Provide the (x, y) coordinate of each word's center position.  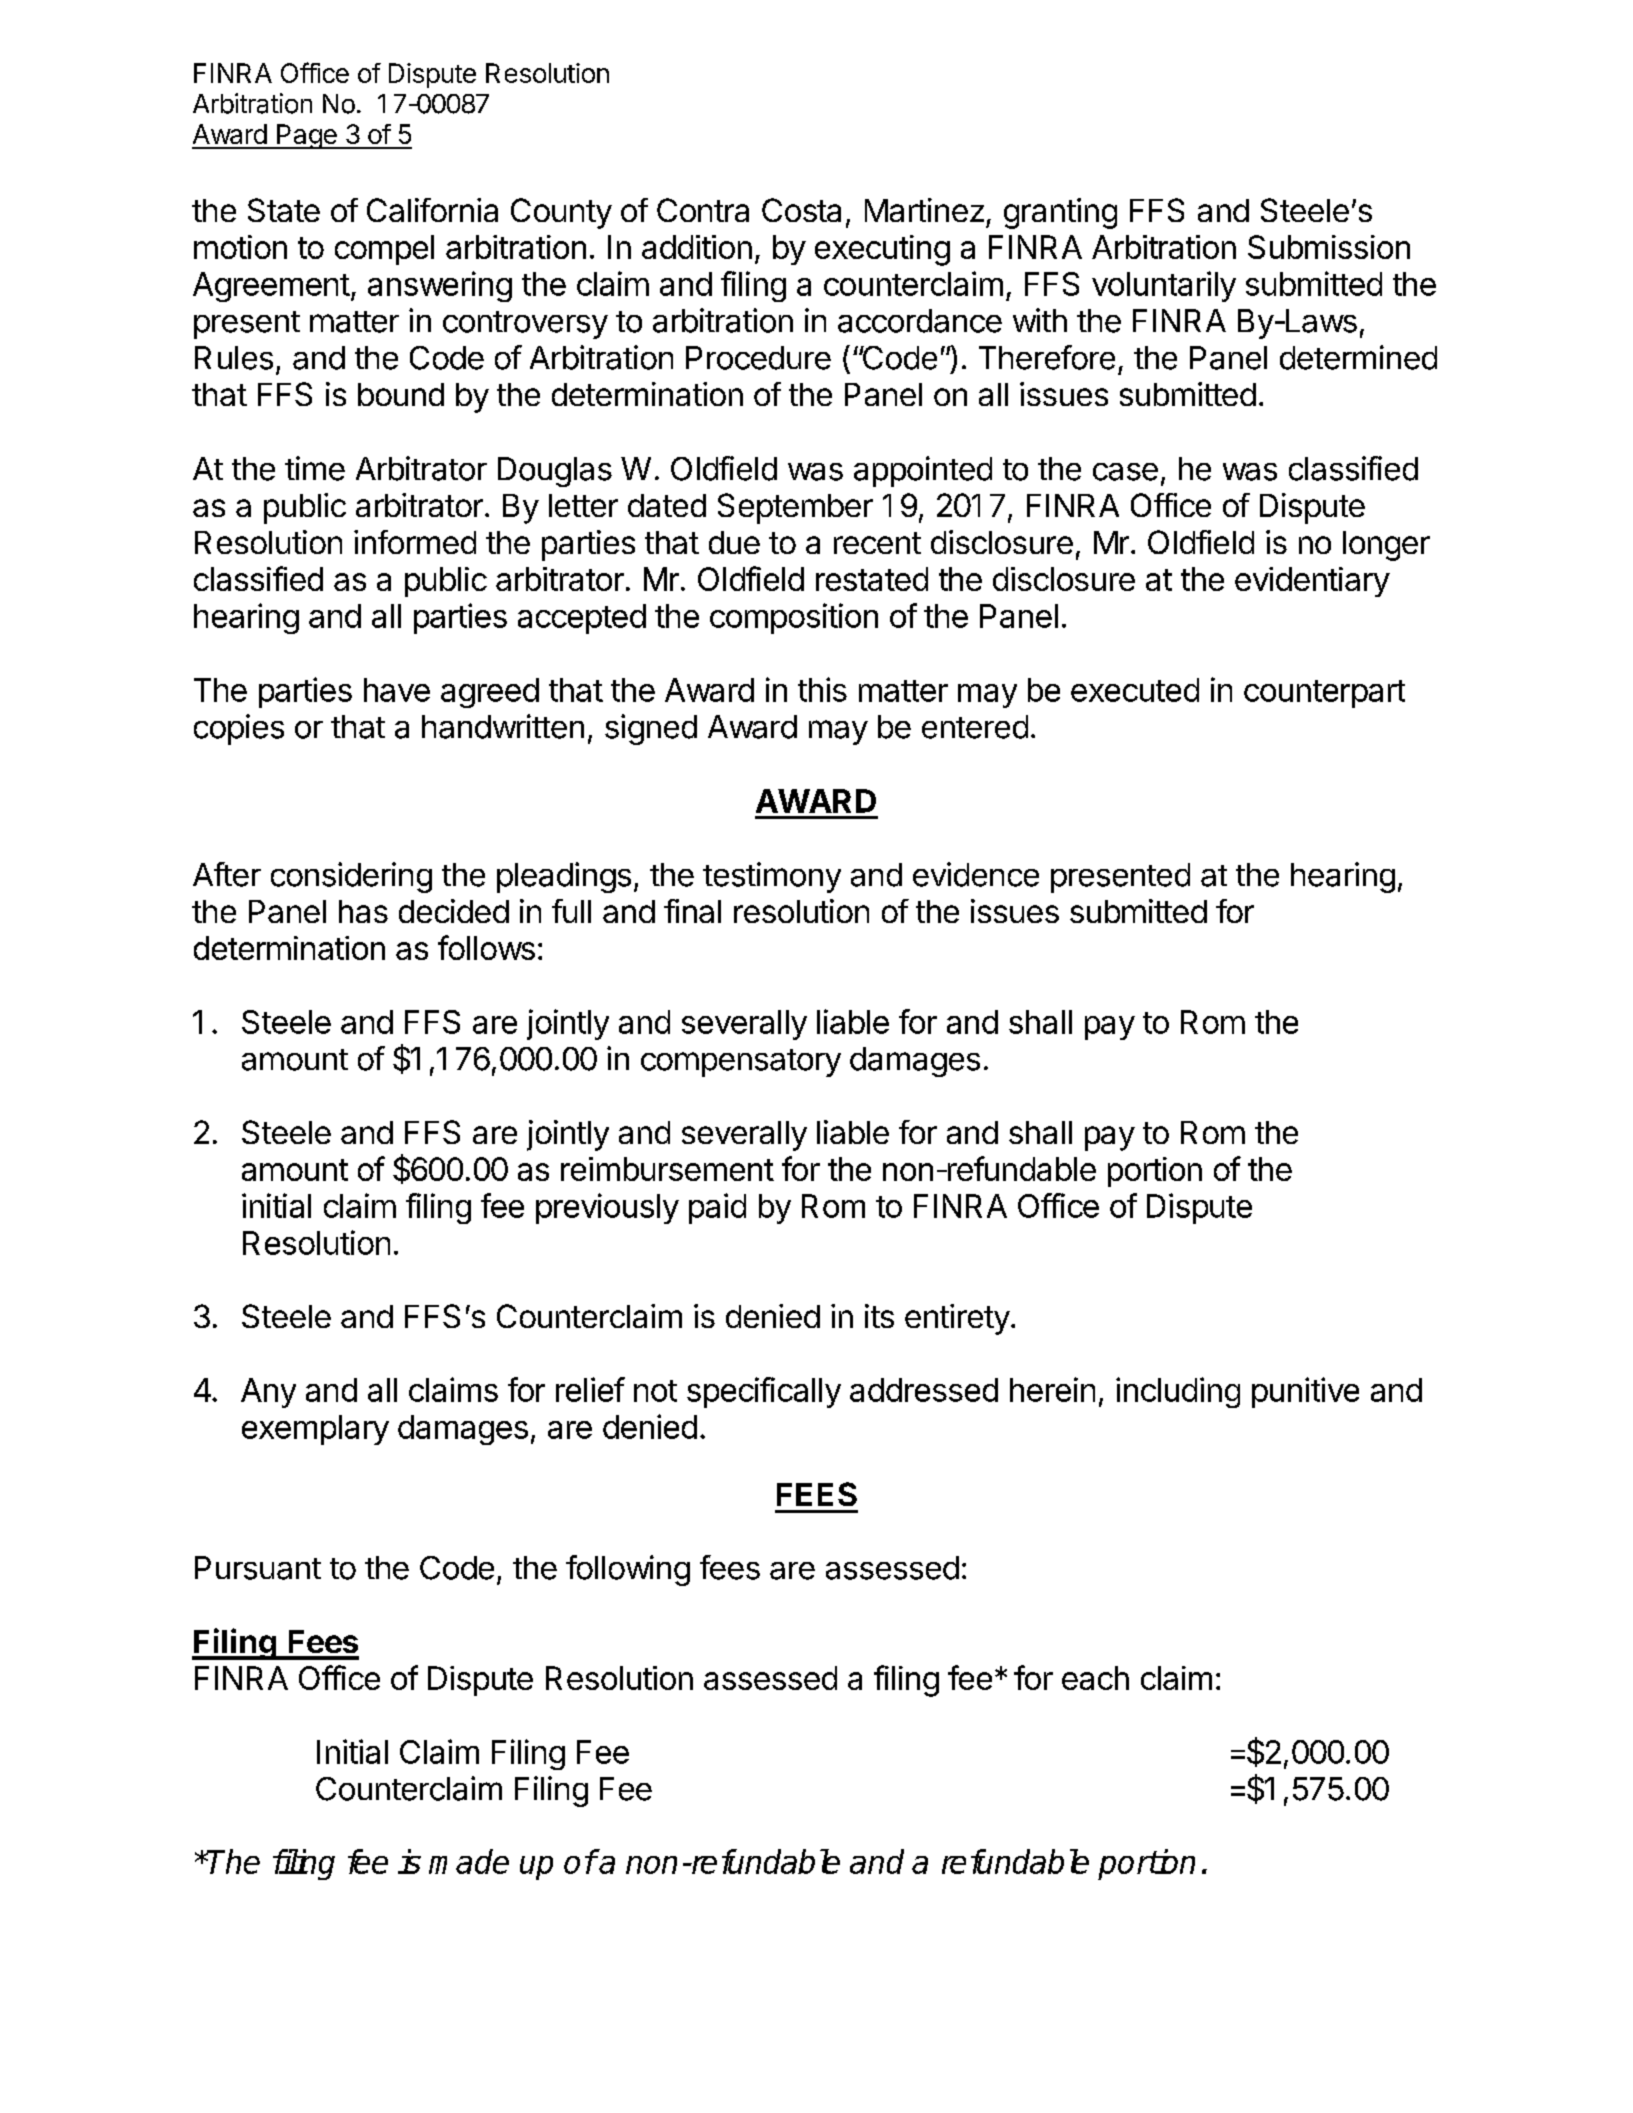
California (432, 210)
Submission (1329, 247)
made (469, 1861)
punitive (1305, 1392)
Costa (801, 210)
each (1095, 1678)
